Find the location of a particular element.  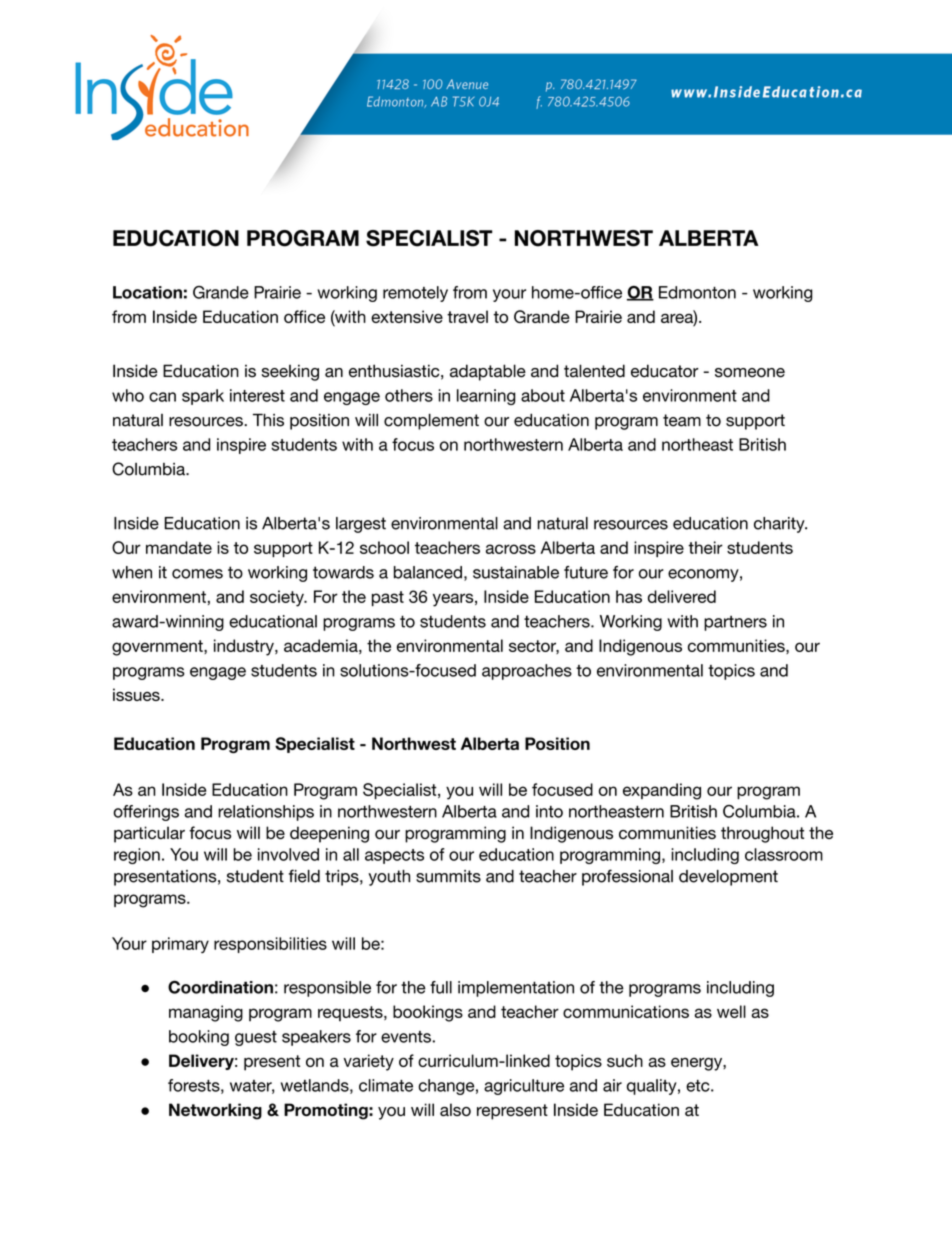

travel is located at coordinates (467, 316).
